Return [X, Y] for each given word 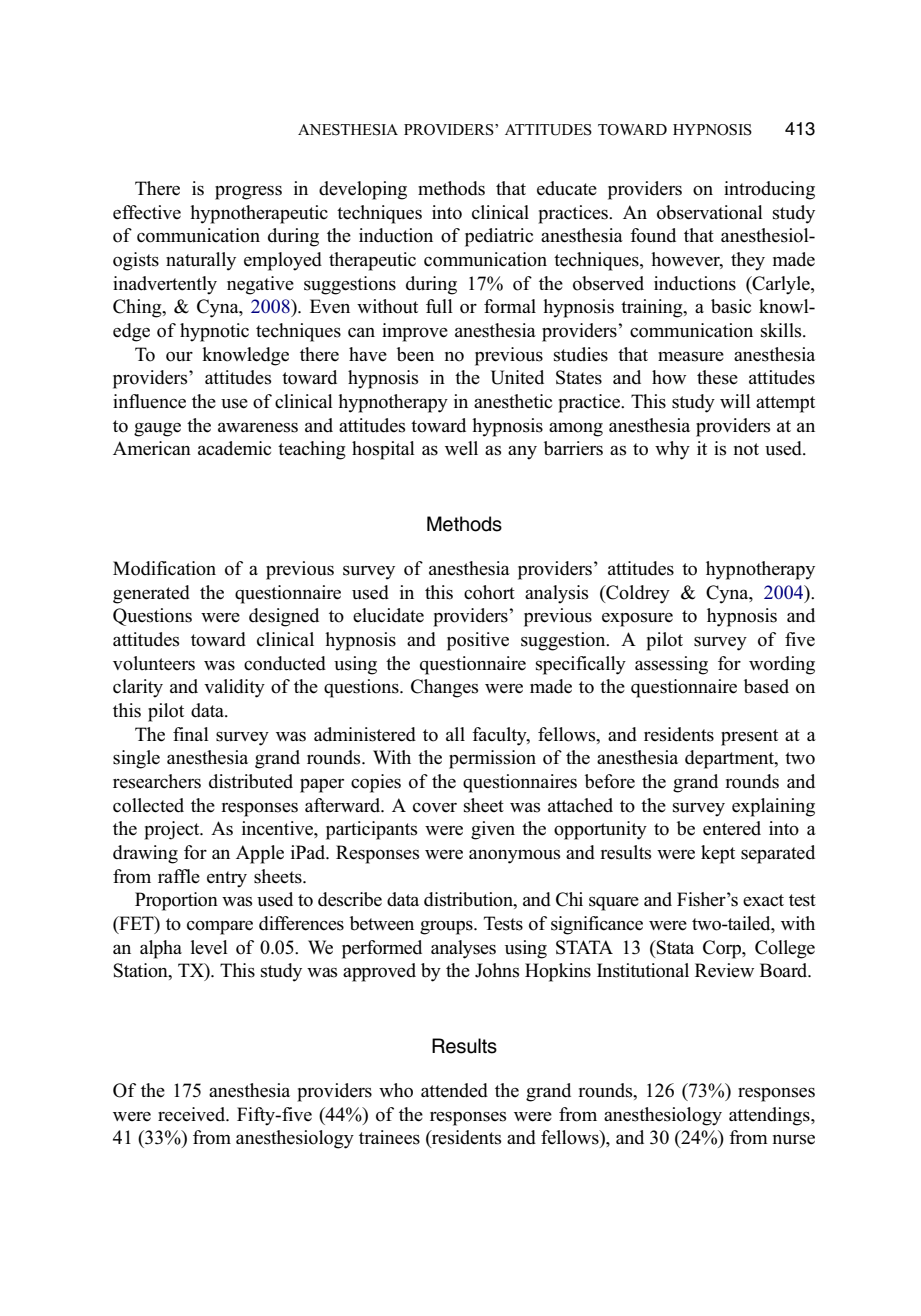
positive [478, 641]
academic [234, 448]
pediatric [499, 237]
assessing [671, 665]
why [672, 450]
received [193, 1114]
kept [718, 854]
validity [234, 688]
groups [447, 928]
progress [248, 192]
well [461, 448]
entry [227, 879]
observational [710, 212]
